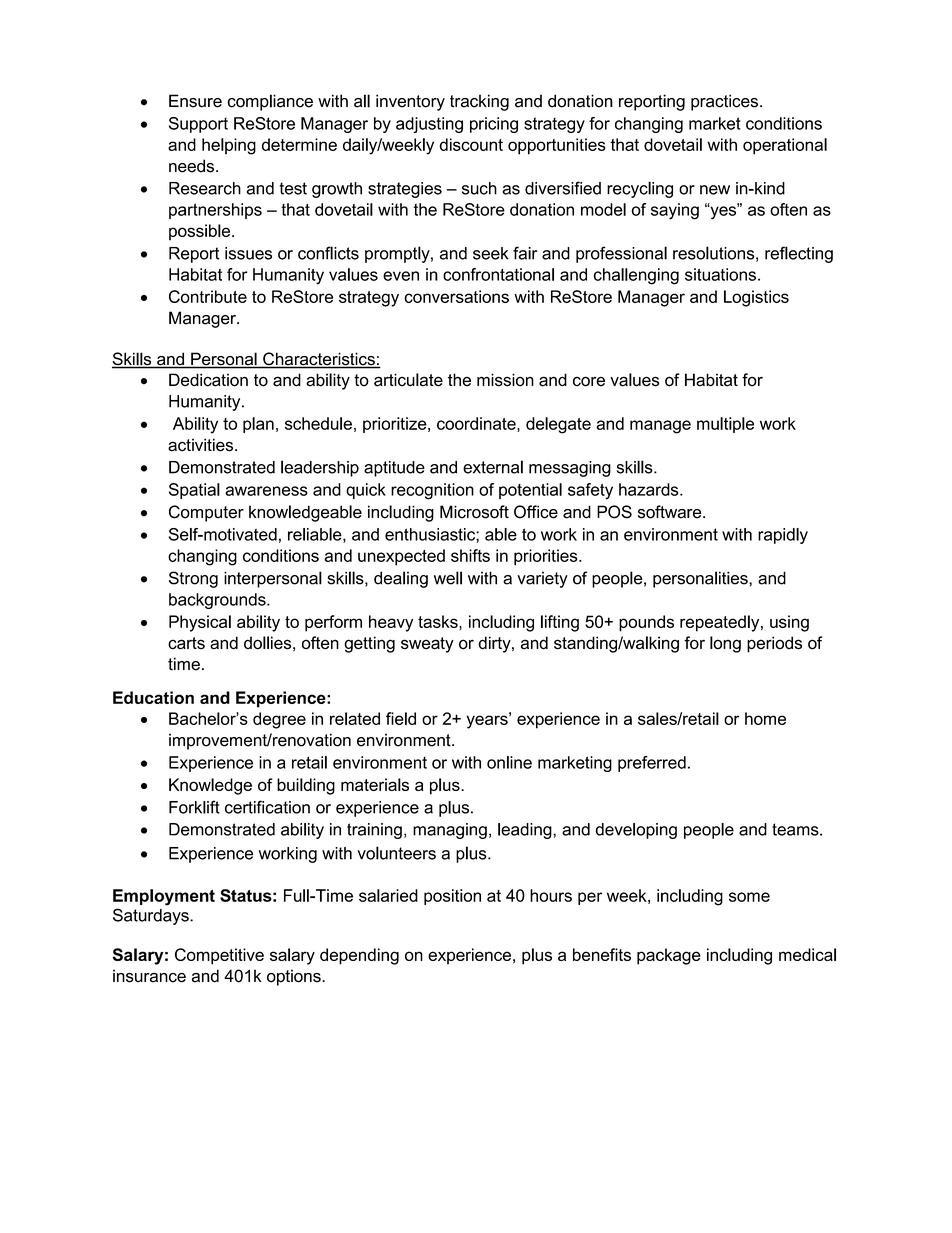  I want to click on conversations, so click(456, 296).
